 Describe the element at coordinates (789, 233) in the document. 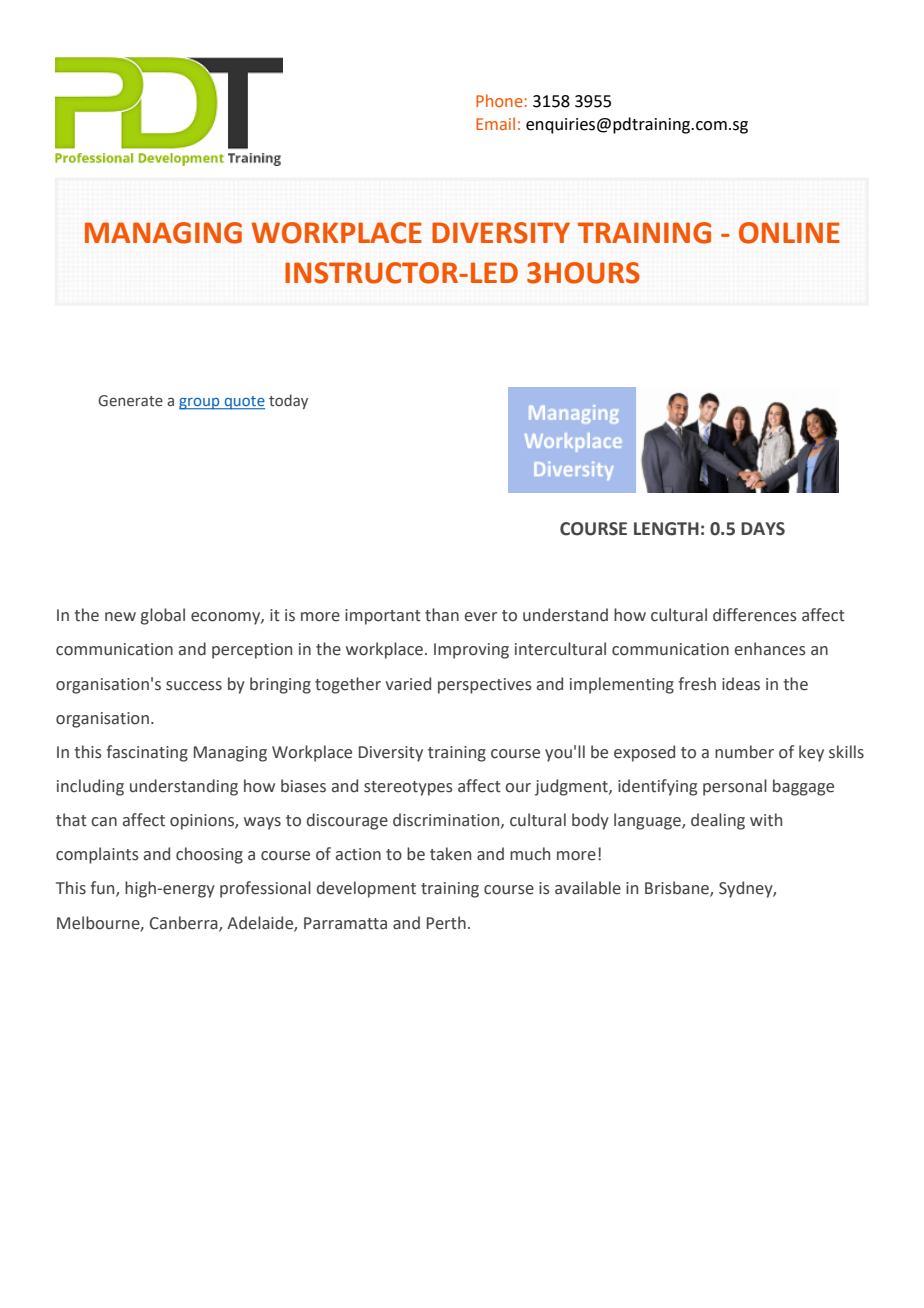

I see `ONLINE` at that location.
